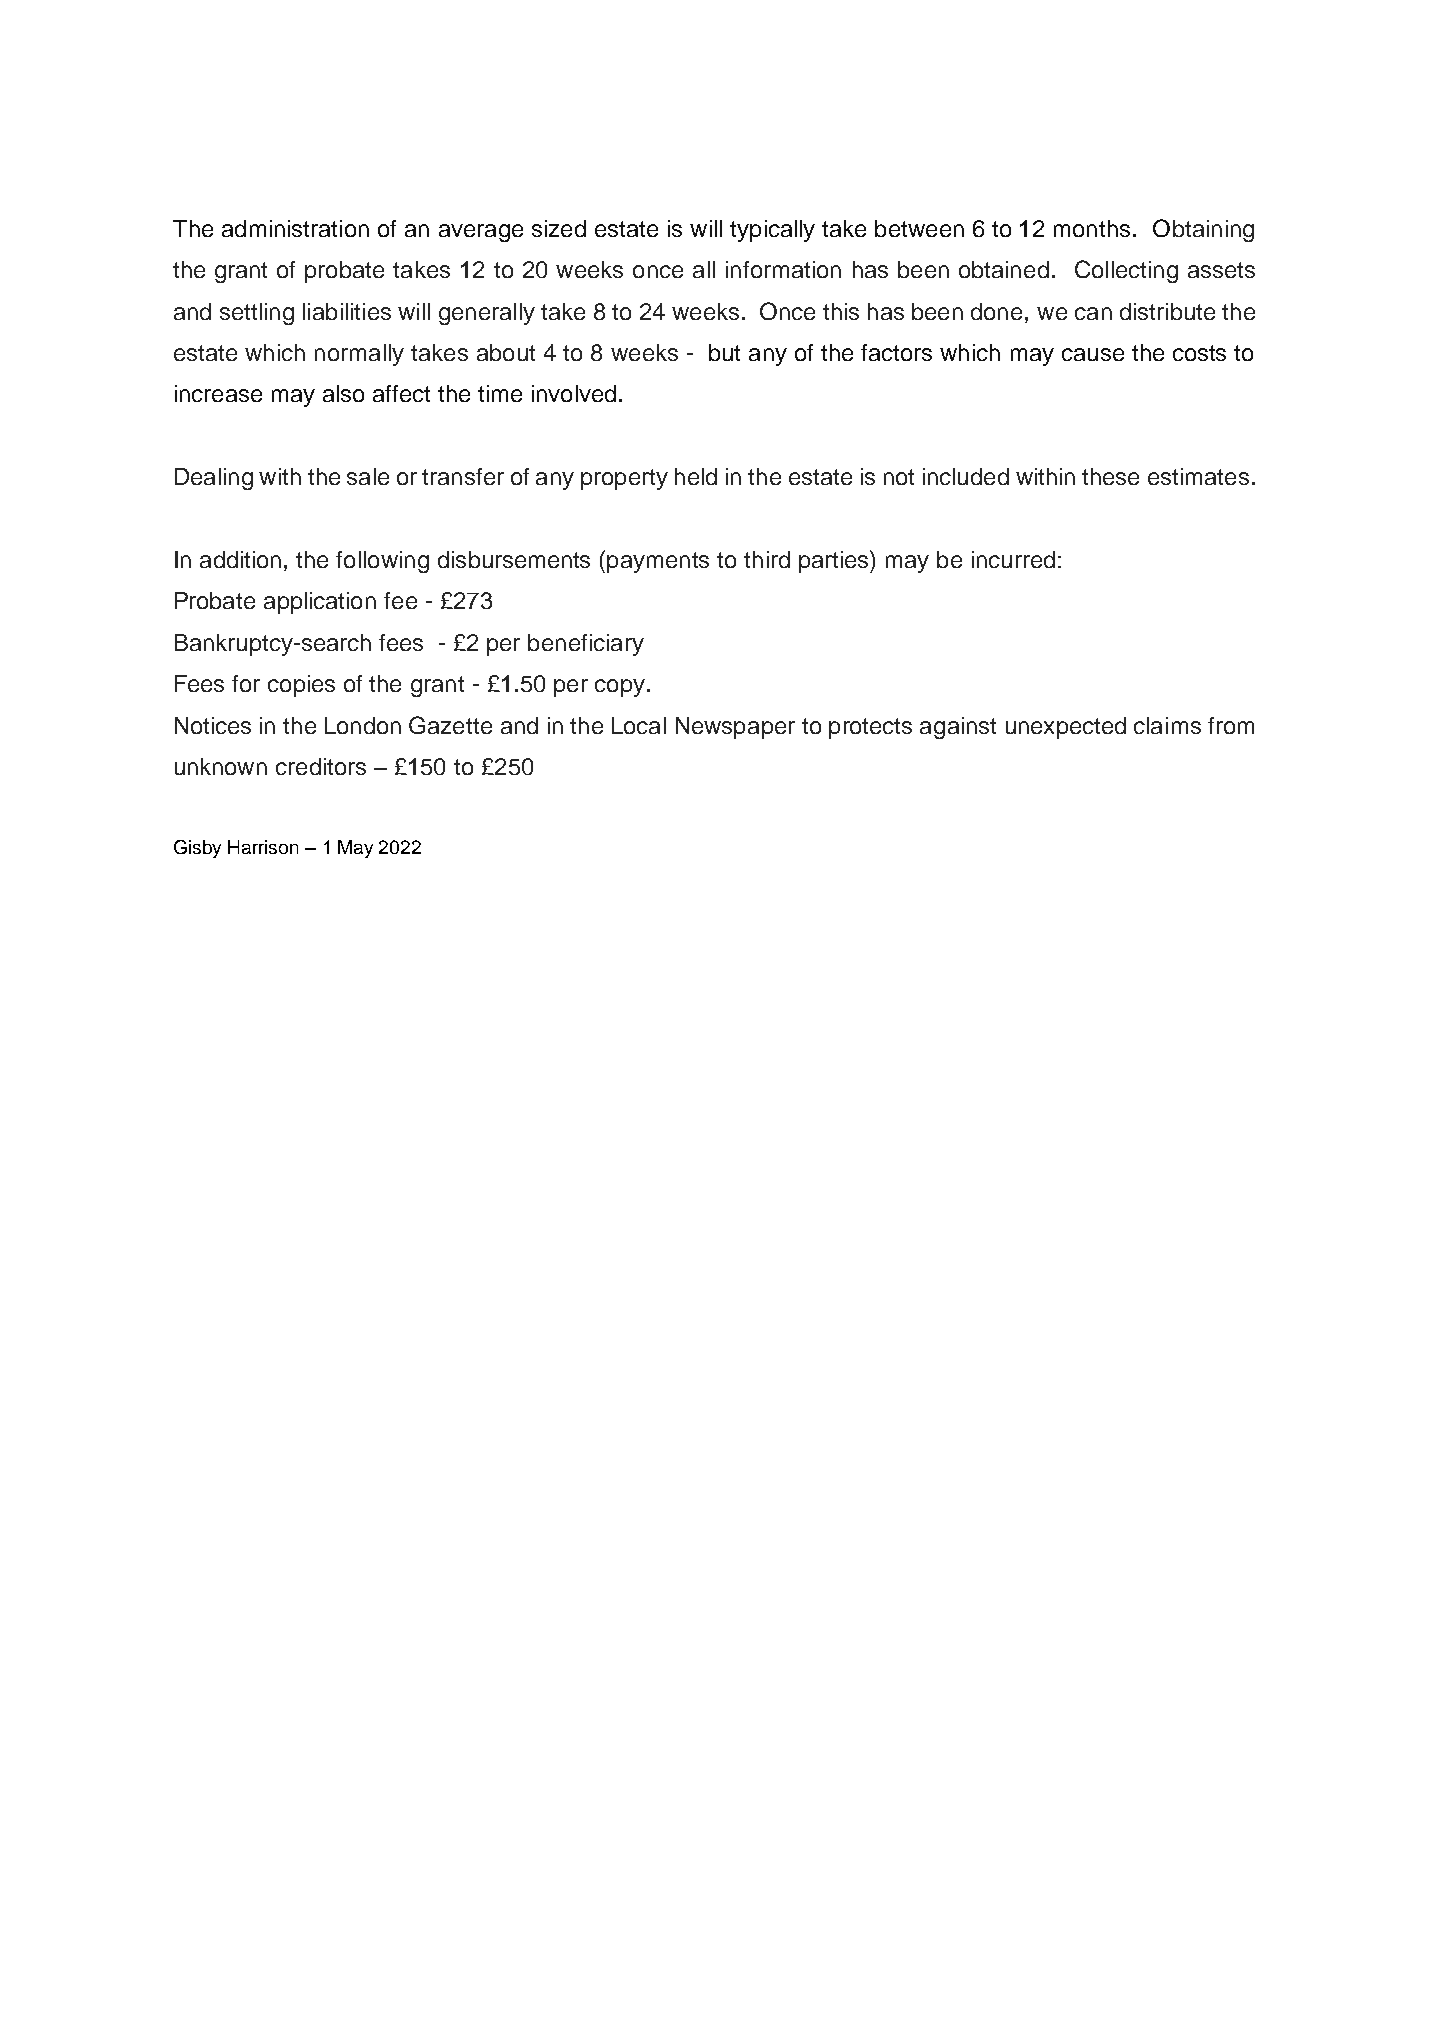 The height and width of the document is (2021, 1429). Describe the element at coordinates (263, 847) in the document. I see `Harrison` at that location.
